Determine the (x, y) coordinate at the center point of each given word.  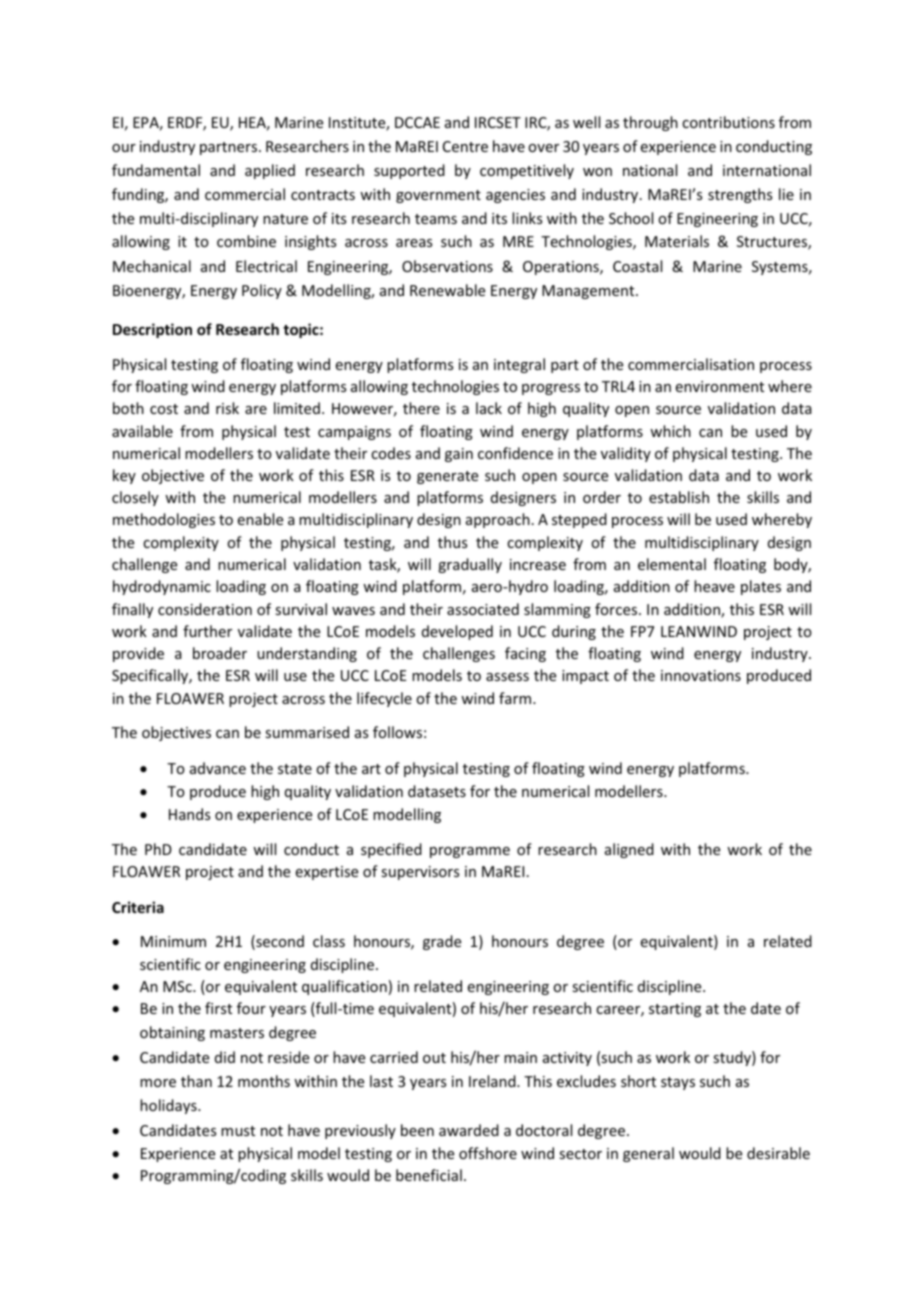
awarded (469, 1130)
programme (470, 852)
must (238, 1131)
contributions (728, 122)
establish (679, 497)
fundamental (156, 170)
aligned (629, 850)
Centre (465, 146)
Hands (189, 814)
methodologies (164, 520)
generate (447, 477)
